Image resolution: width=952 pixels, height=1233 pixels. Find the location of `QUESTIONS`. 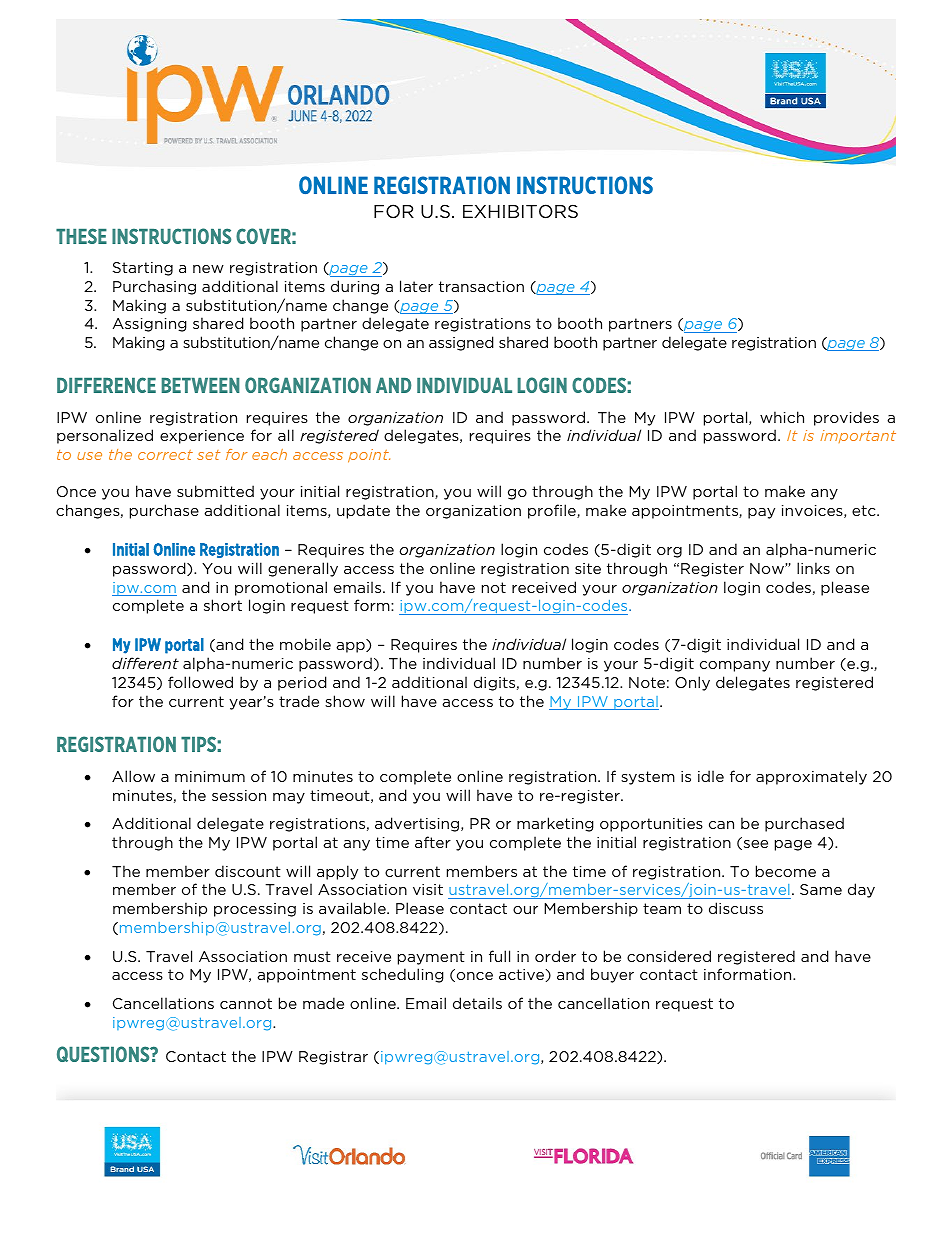

QUESTIONS is located at coordinates (104, 1054).
